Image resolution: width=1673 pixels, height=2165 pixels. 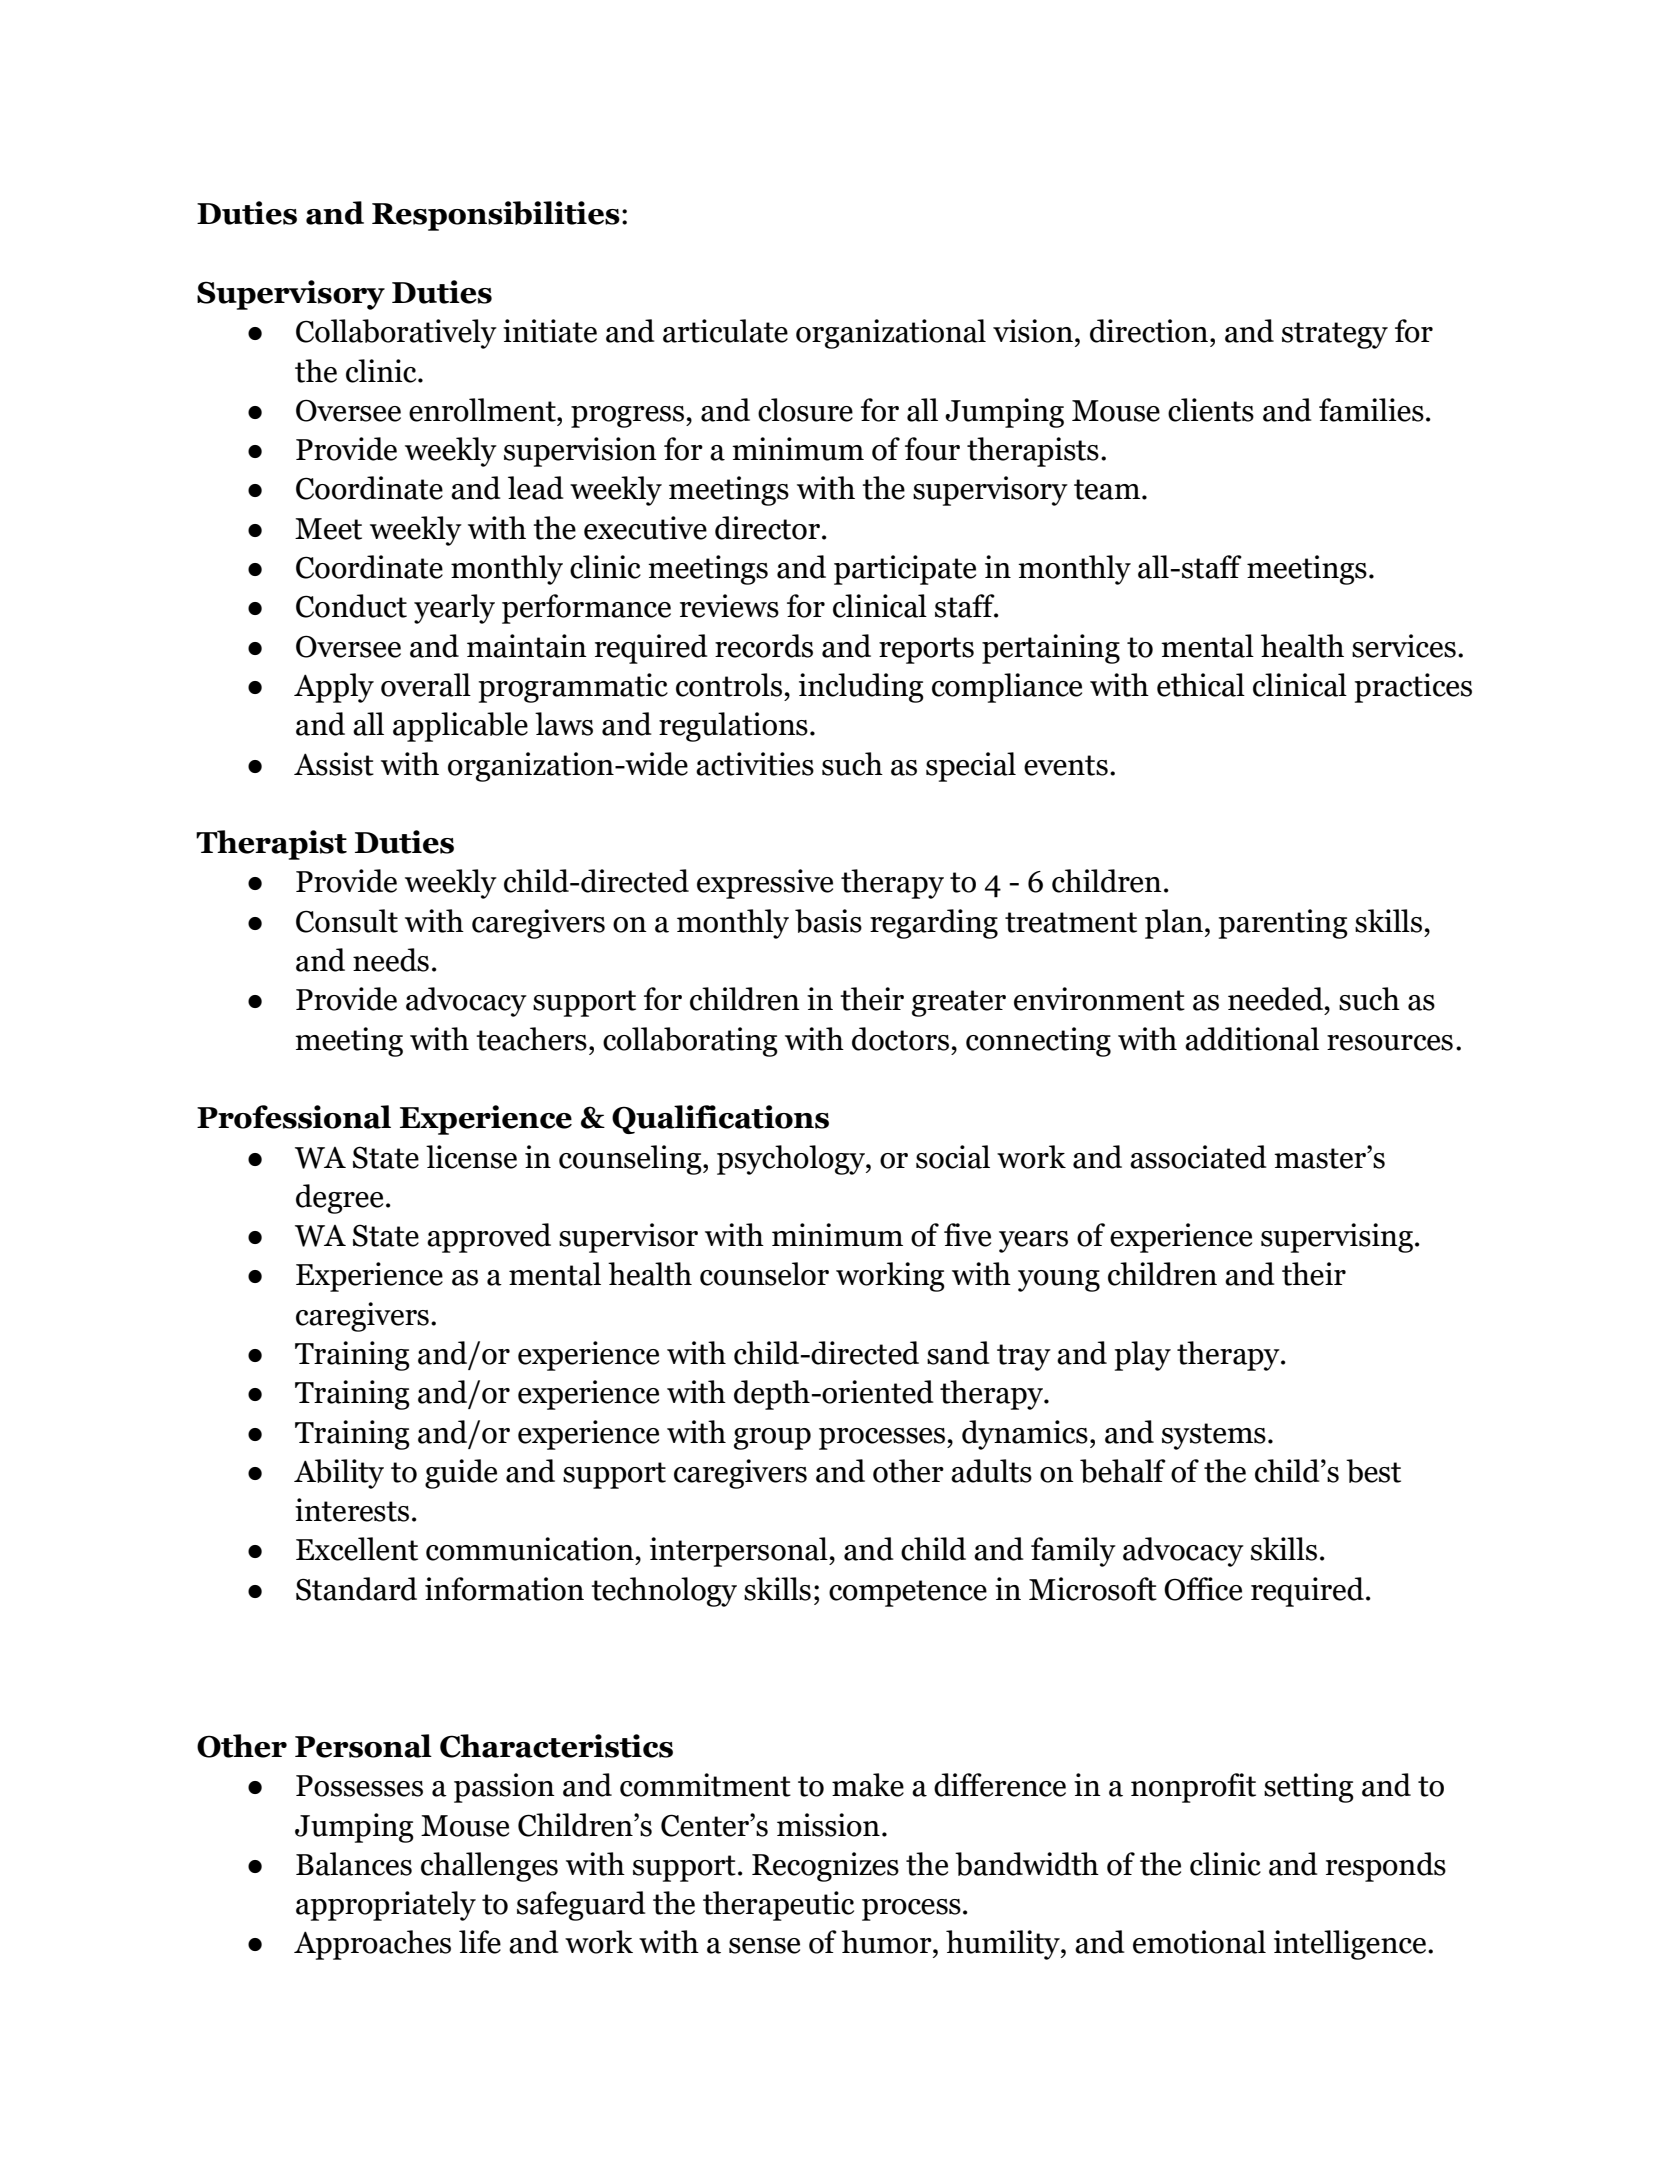 I want to click on systems, so click(x=1214, y=1436).
